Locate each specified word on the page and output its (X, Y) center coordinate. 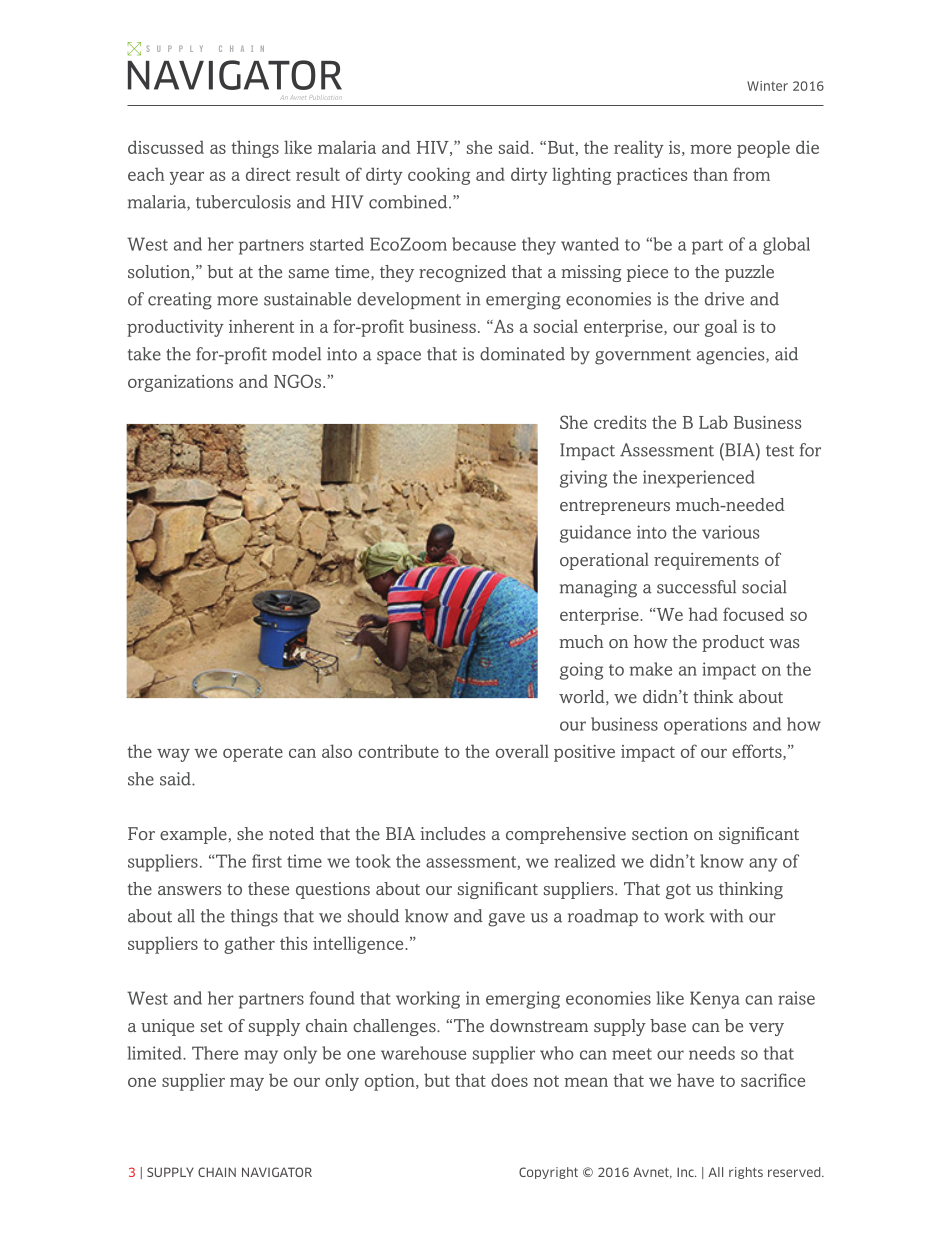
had (703, 614)
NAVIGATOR (277, 1172)
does (509, 1080)
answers (190, 890)
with (726, 916)
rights (746, 1173)
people (763, 149)
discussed (166, 147)
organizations (180, 383)
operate (253, 754)
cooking (439, 176)
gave (506, 920)
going (581, 671)
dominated (522, 354)
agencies (732, 356)
